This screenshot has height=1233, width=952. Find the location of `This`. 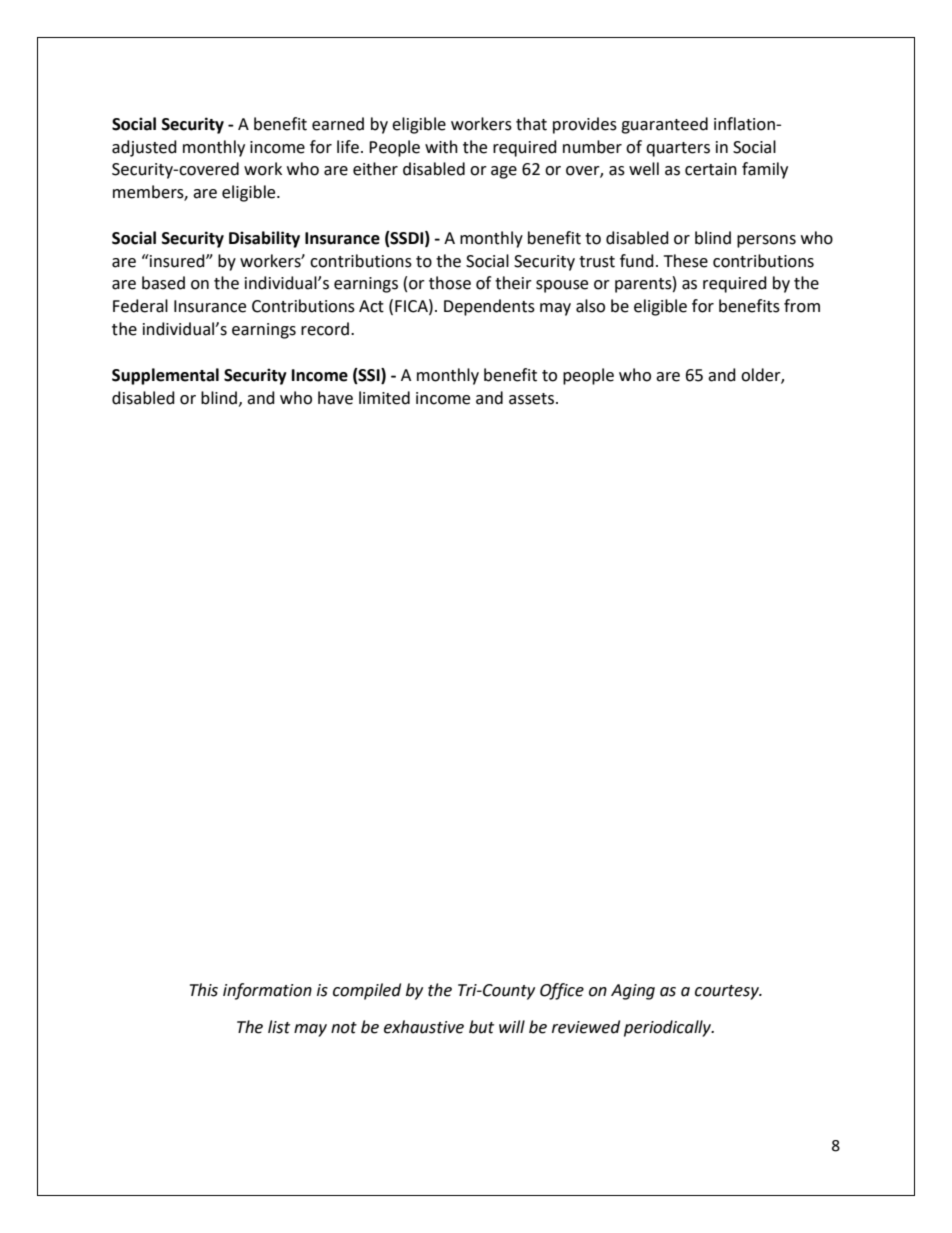

This is located at coordinates (204, 990).
